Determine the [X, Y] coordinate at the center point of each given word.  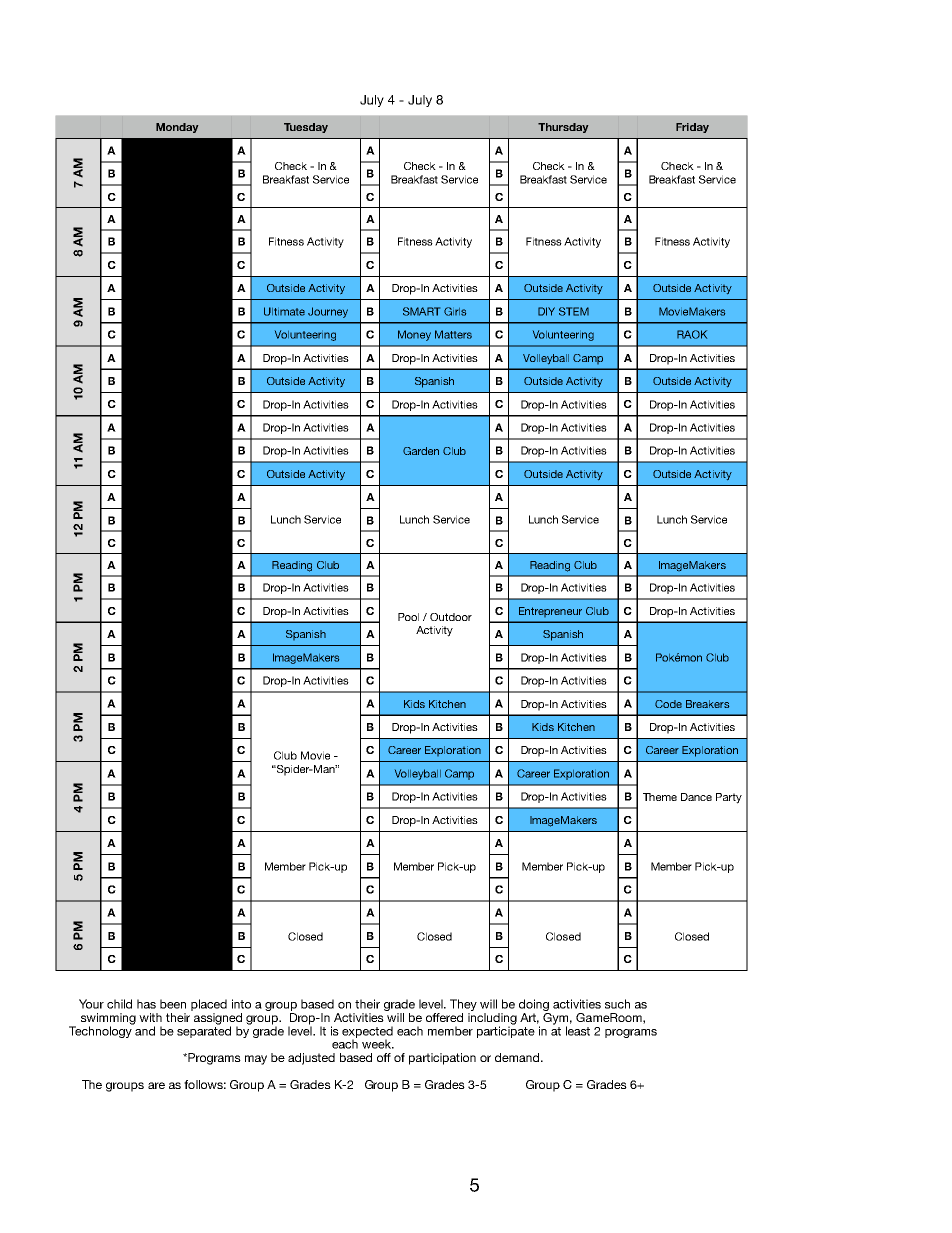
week [378, 1044]
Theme [660, 797]
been [173, 1004]
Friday [692, 128]
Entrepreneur [550, 612]
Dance [696, 797]
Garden [421, 451]
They [463, 1005]
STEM [574, 311]
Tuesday [306, 128]
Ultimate [284, 311]
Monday [177, 128]
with [150, 1017]
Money [414, 335]
